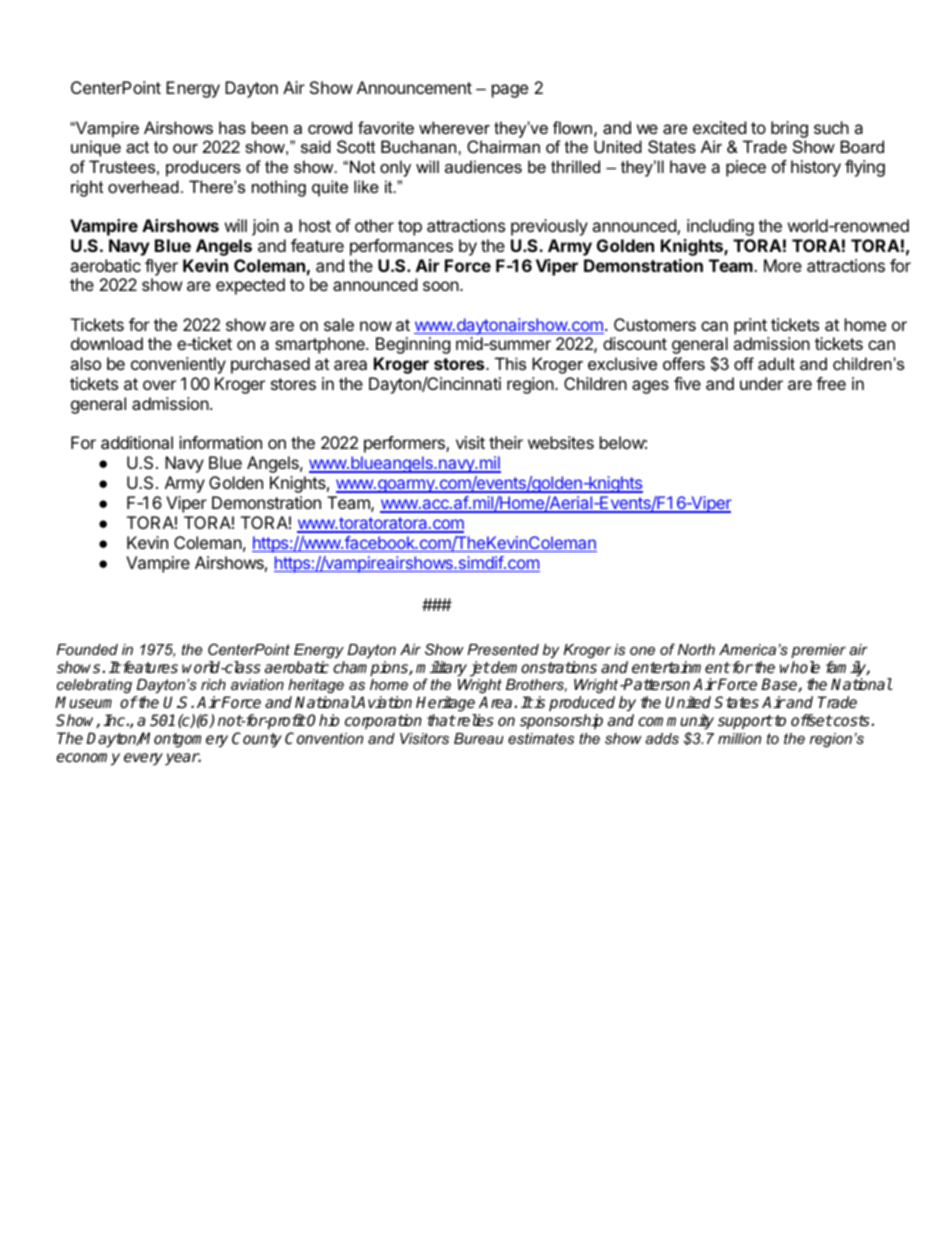 This image has width=952, height=1233. I want to click on their, so click(506, 442).
